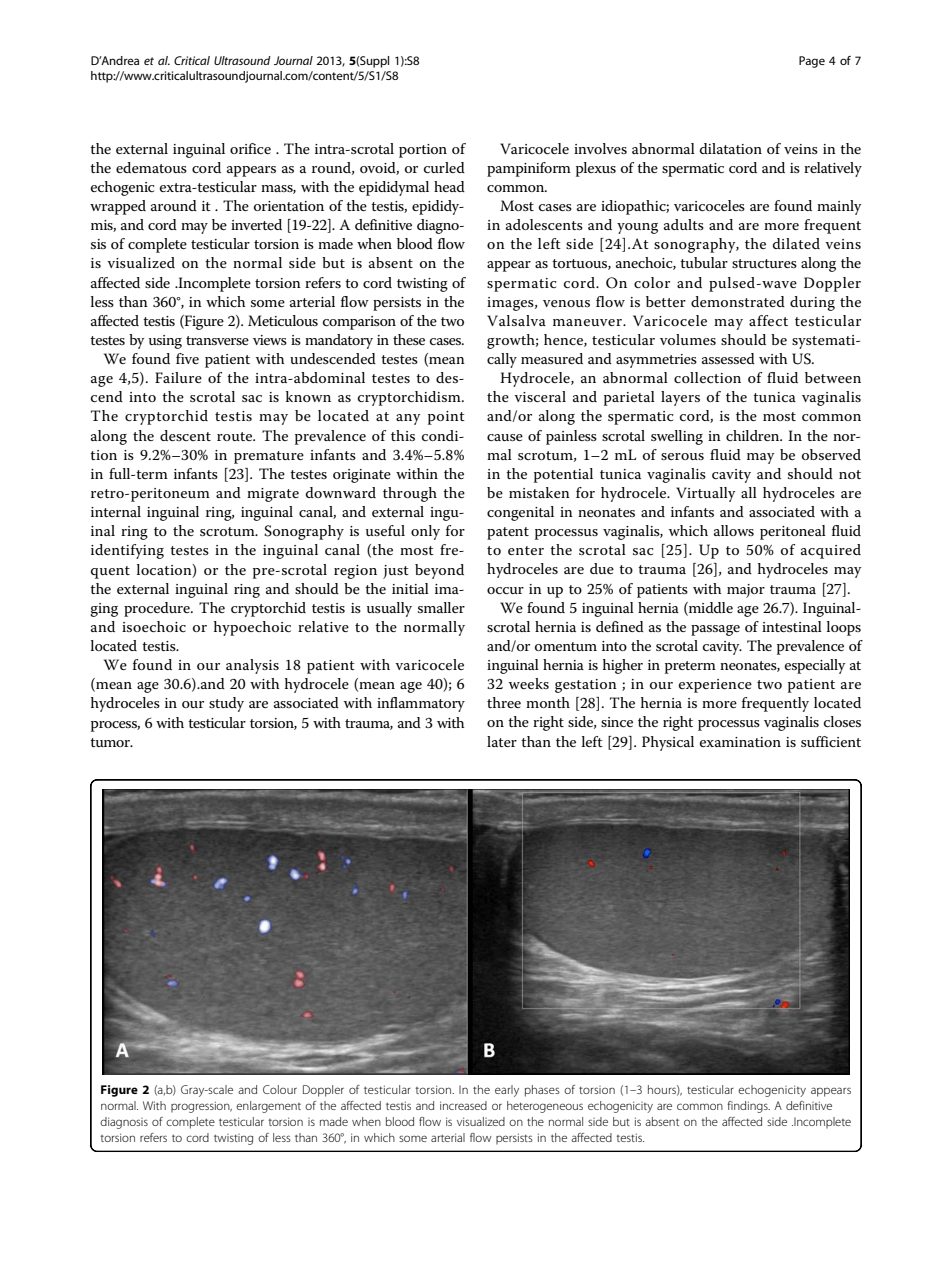 This screenshot has width=952, height=1270. I want to click on transverse, so click(217, 340).
